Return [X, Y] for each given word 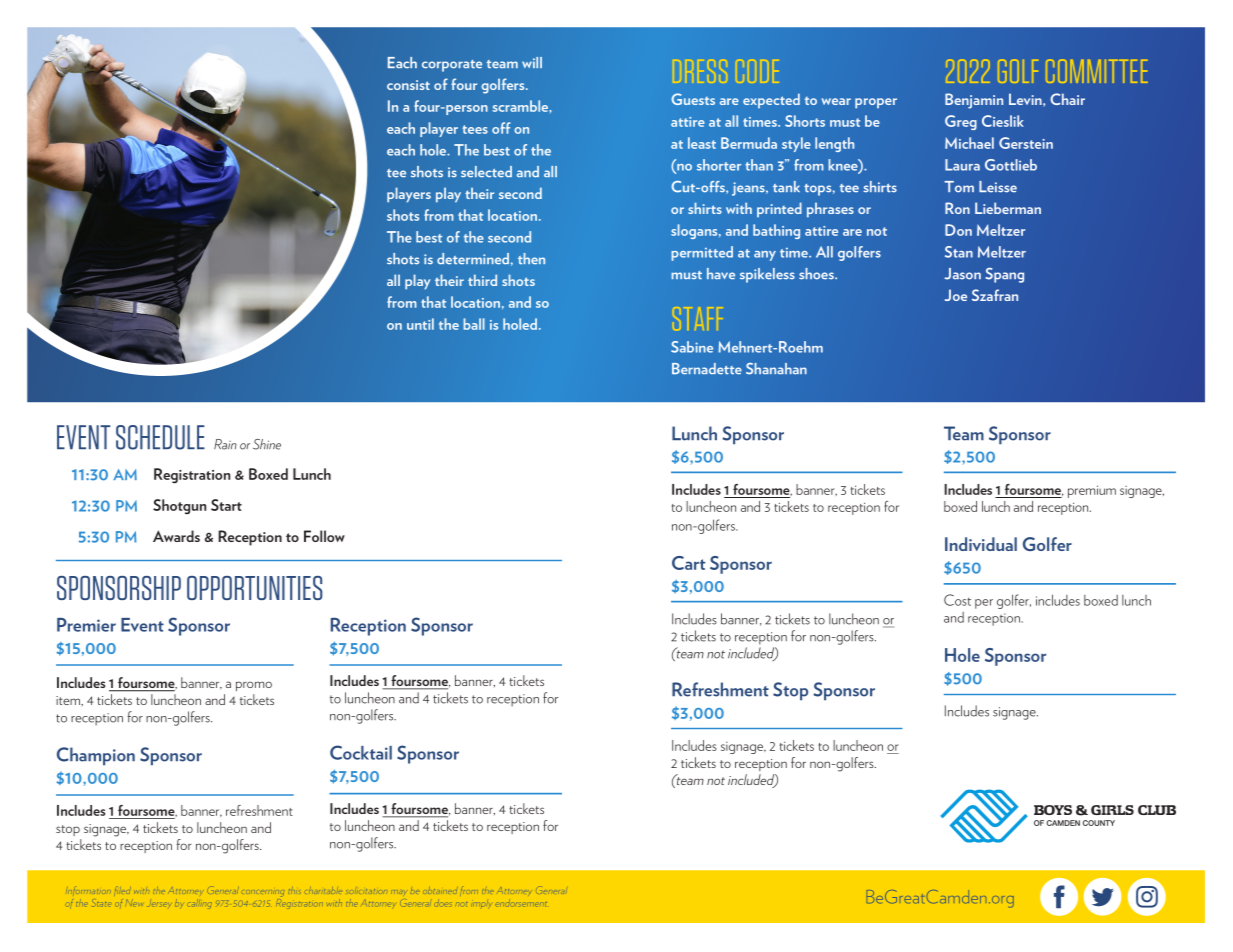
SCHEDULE [160, 437]
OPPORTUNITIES [255, 588]
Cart [688, 563]
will [532, 62]
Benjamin [974, 101]
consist [408, 85]
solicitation [365, 891]
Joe [956, 295]
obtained [440, 891]
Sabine [692, 347]
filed [122, 891]
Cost [957, 600]
